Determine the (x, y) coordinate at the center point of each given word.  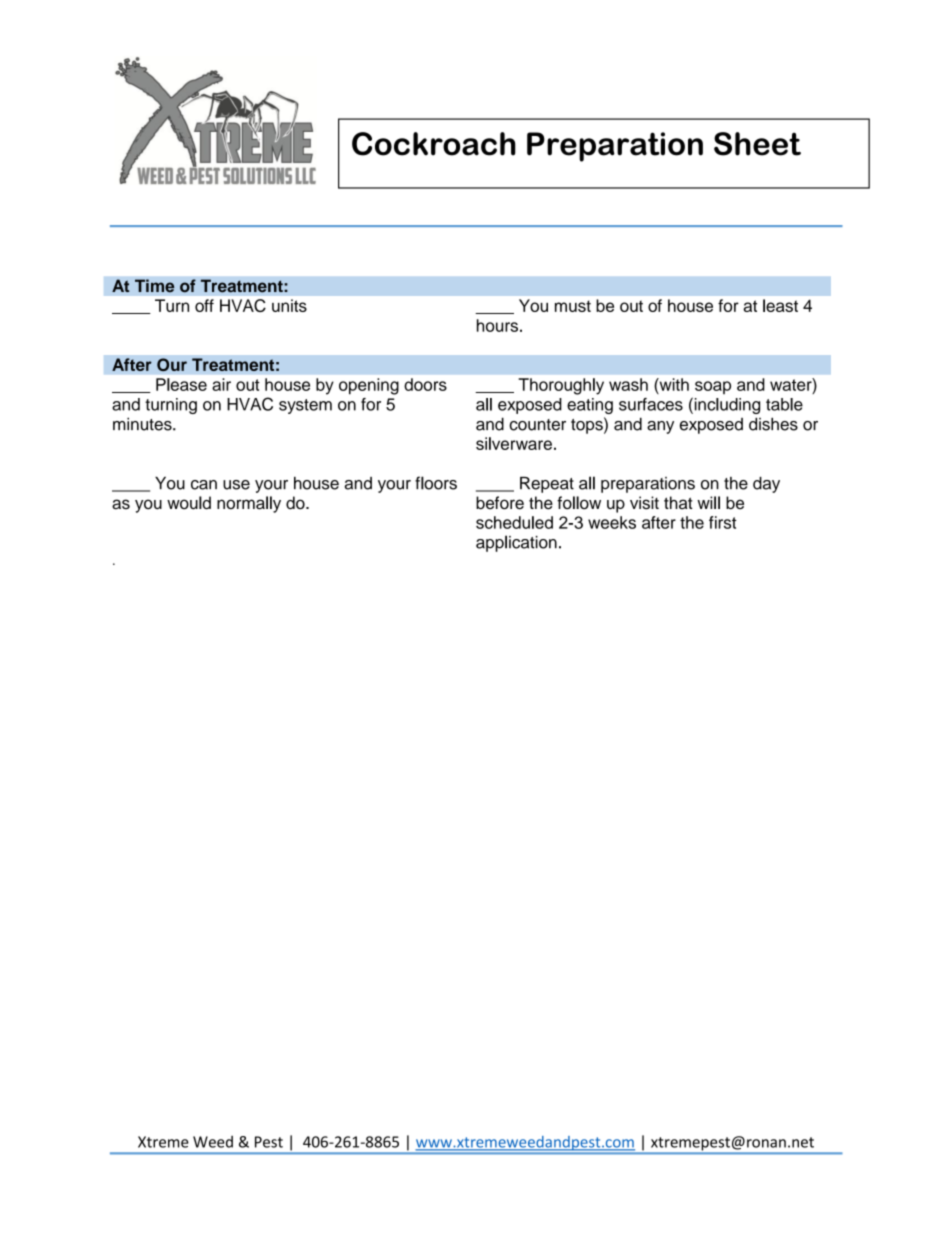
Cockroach (434, 144)
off (204, 305)
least (780, 305)
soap (713, 387)
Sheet (757, 144)
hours (497, 325)
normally (249, 504)
